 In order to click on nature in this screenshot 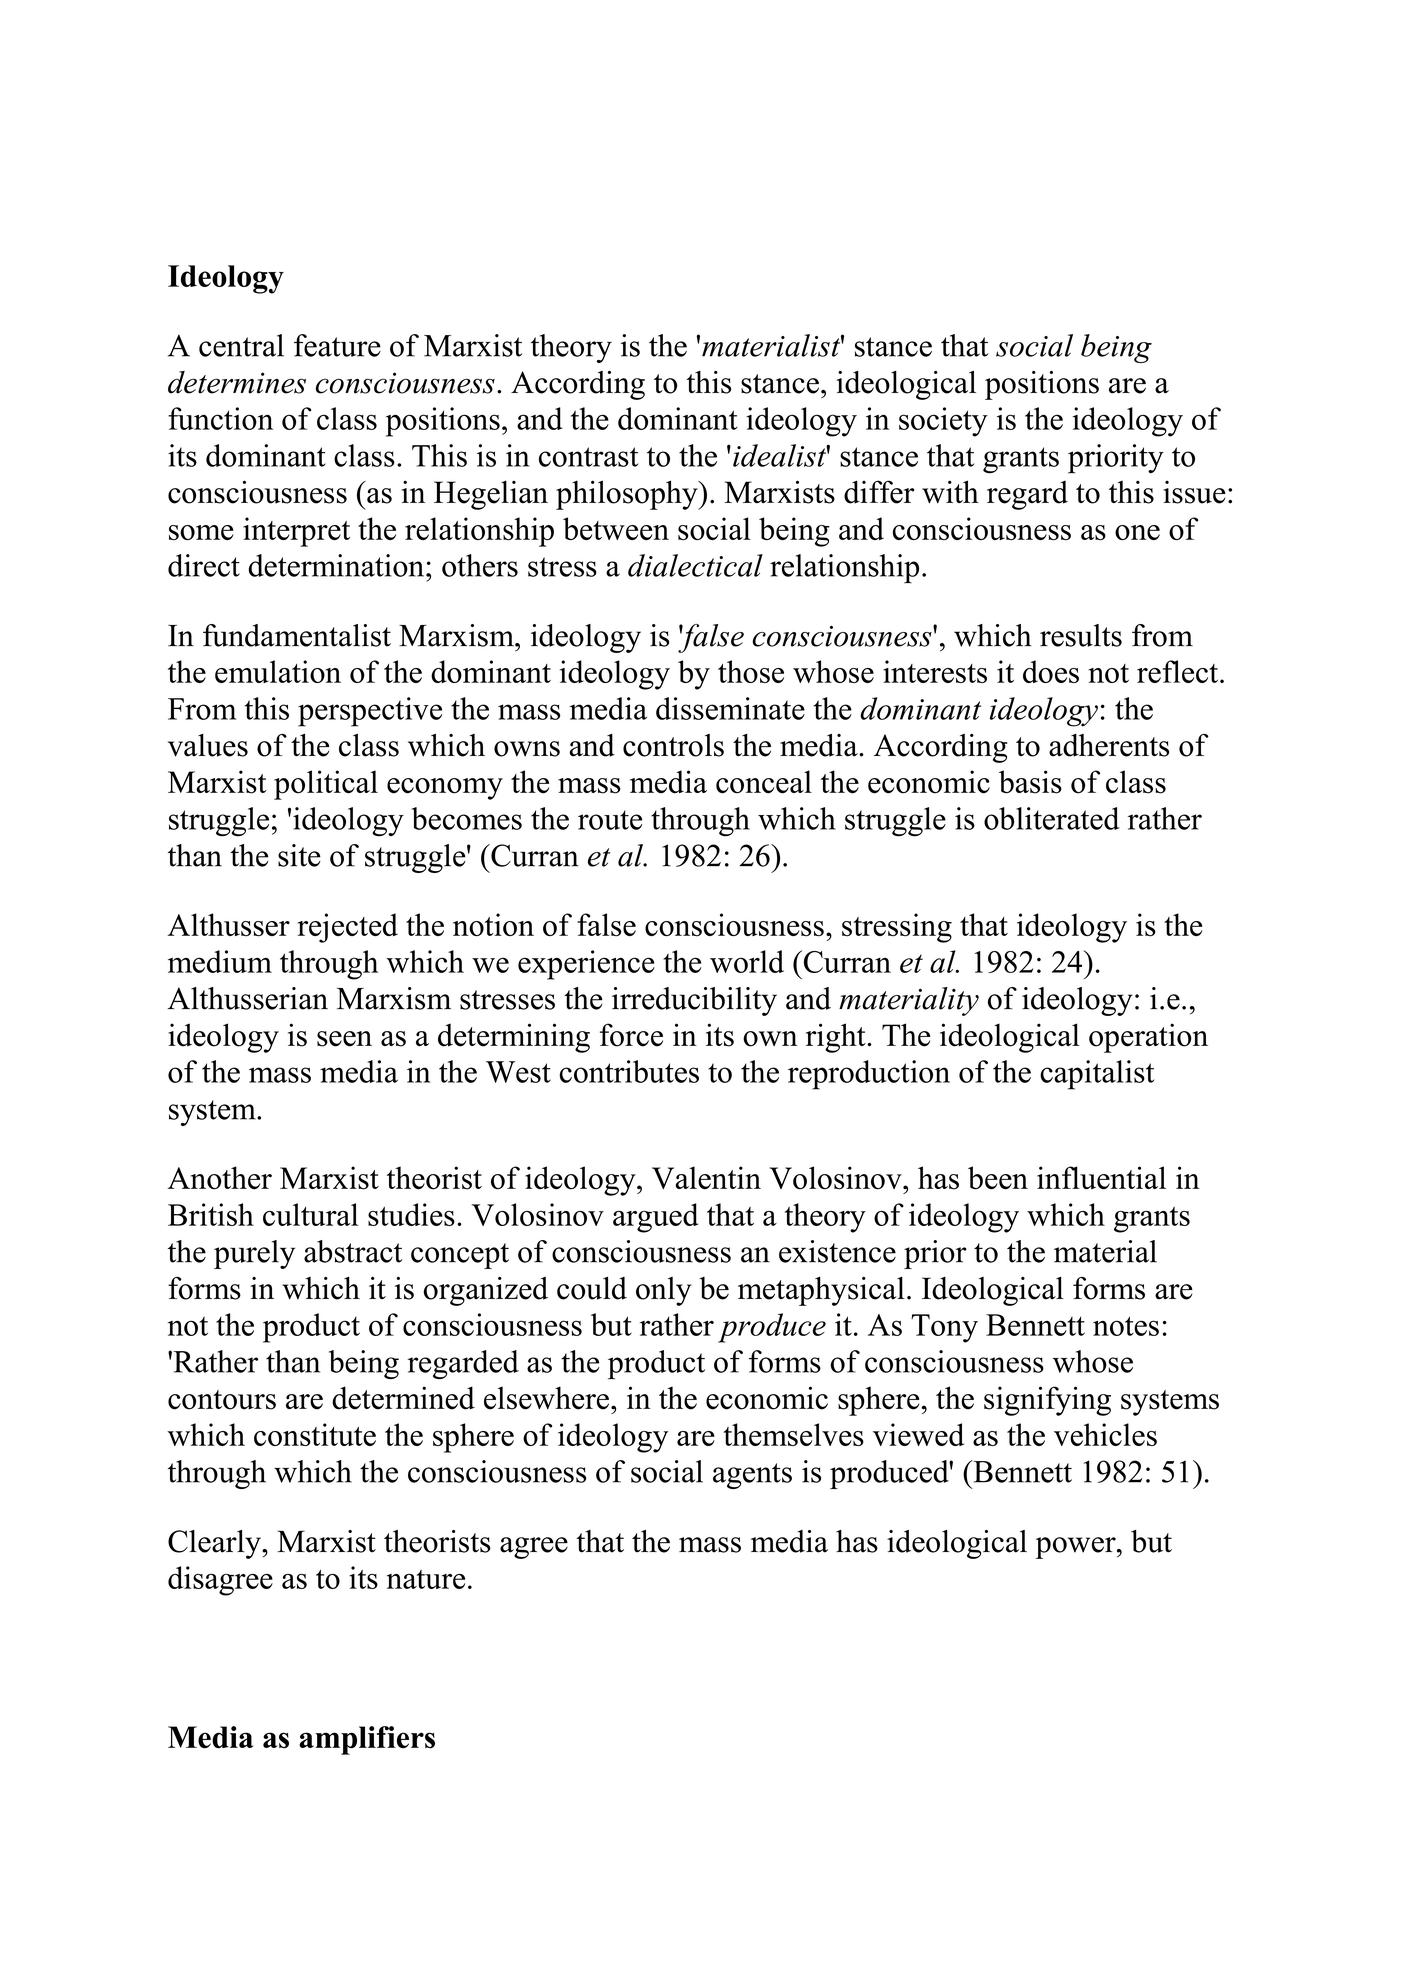, I will do `click(426, 1579)`.
